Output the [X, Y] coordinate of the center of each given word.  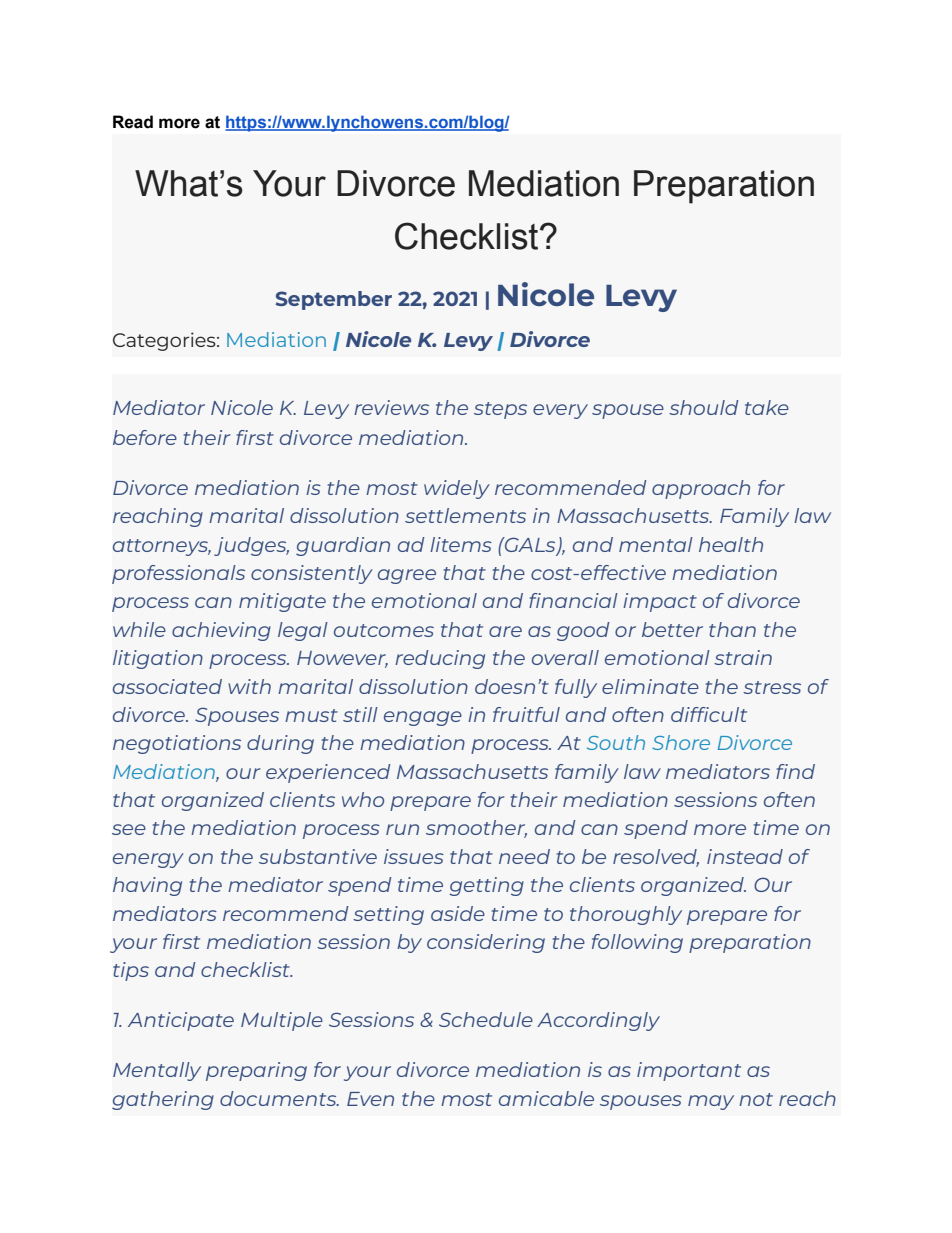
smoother [476, 829]
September [333, 300]
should [704, 407]
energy [148, 860]
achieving [221, 631]
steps [500, 410]
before [145, 437]
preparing [256, 1071]
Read [133, 122]
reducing [440, 659]
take [767, 407]
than [732, 629]
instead [745, 856]
